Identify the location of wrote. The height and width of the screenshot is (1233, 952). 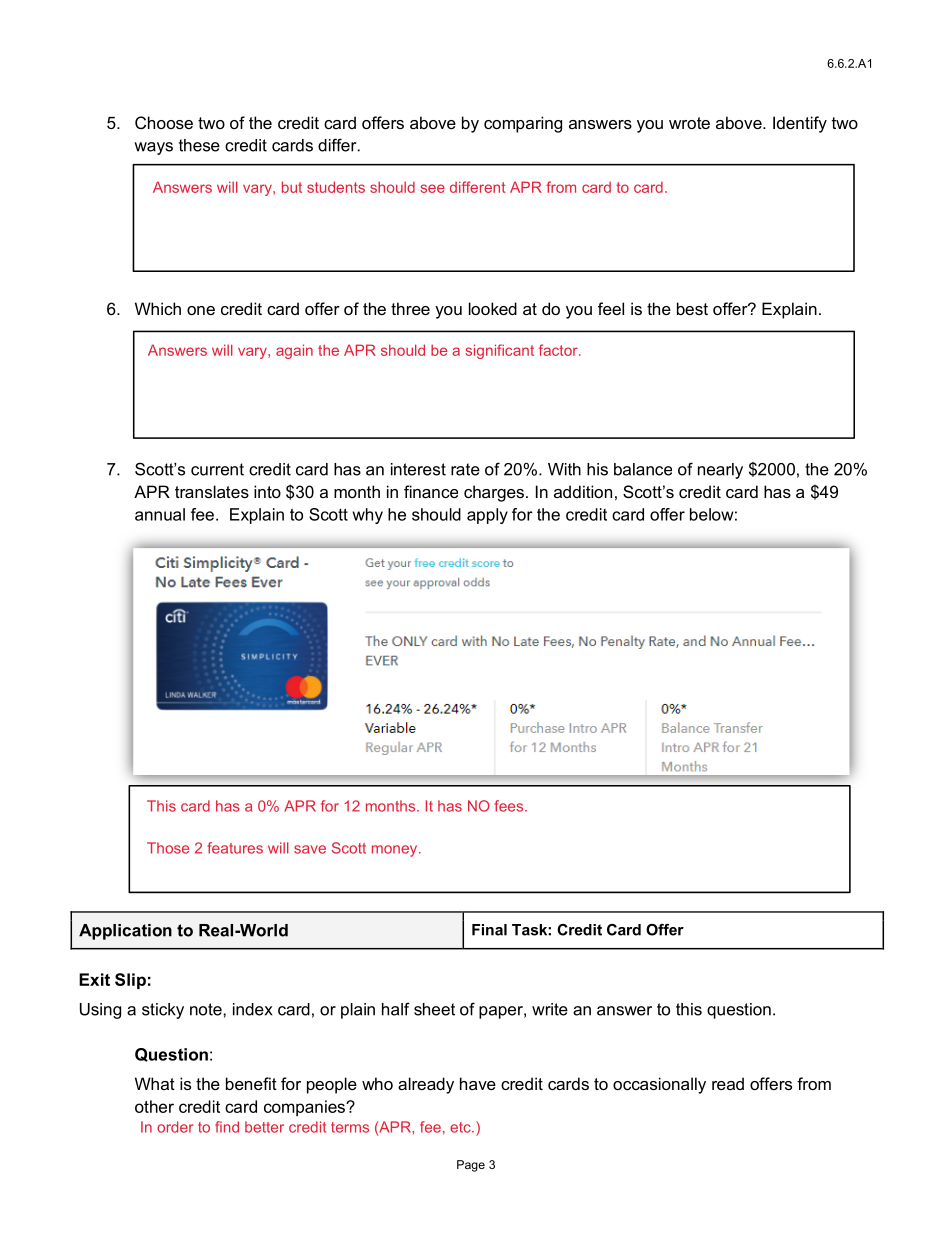
(689, 123).
